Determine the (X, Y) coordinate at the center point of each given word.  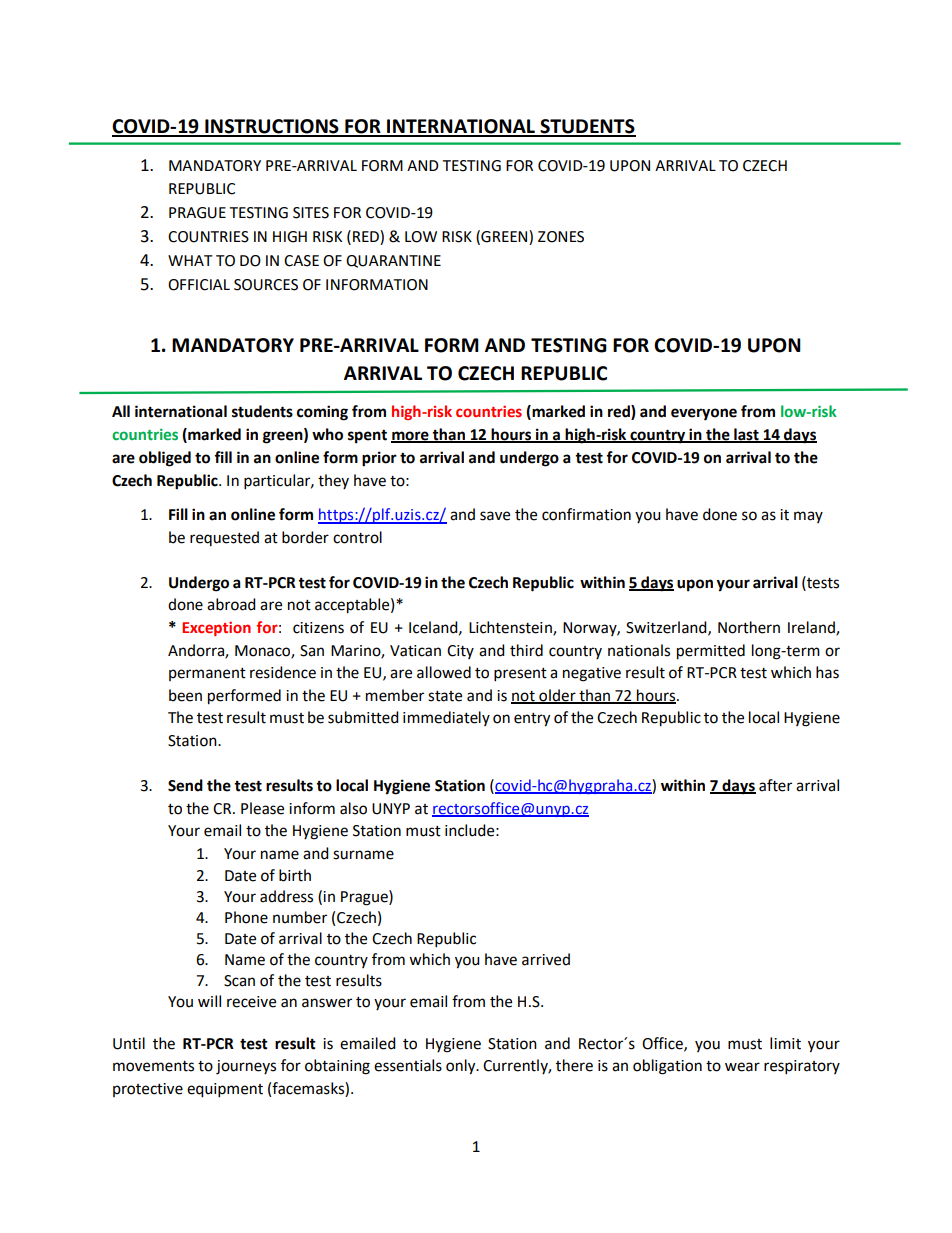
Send (185, 785)
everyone (704, 414)
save (495, 516)
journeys (246, 1067)
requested (224, 538)
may (808, 517)
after (775, 785)
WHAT (190, 260)
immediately (446, 718)
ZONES (561, 237)
